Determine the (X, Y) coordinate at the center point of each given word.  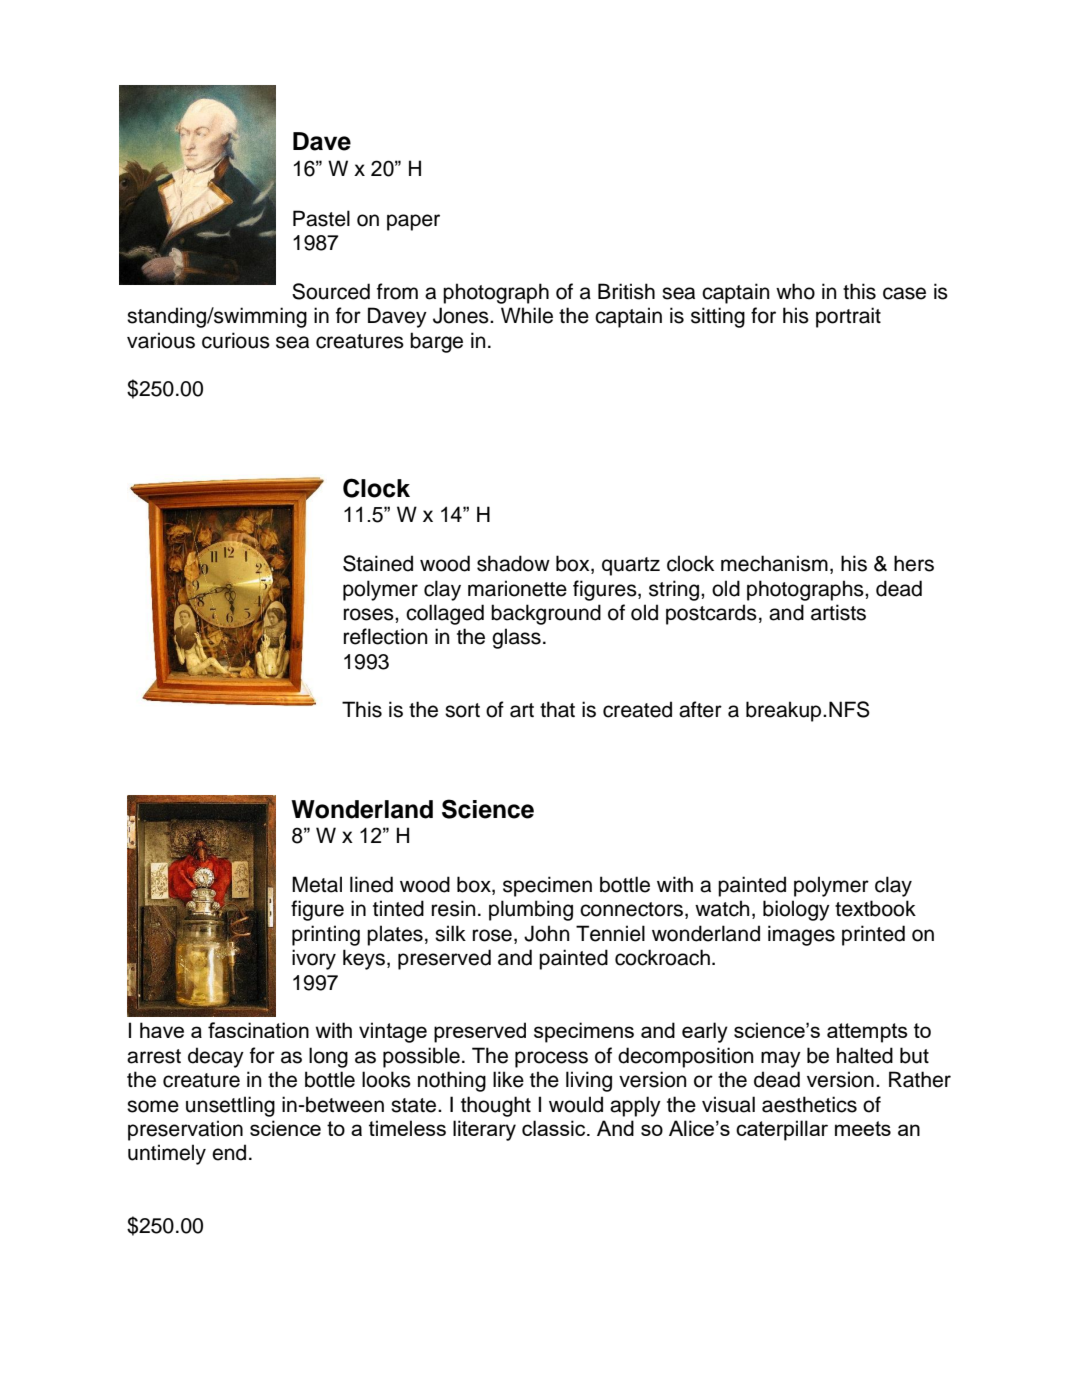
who (795, 291)
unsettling (230, 1106)
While (527, 315)
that (557, 709)
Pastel (321, 218)
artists (838, 612)
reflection (386, 636)
